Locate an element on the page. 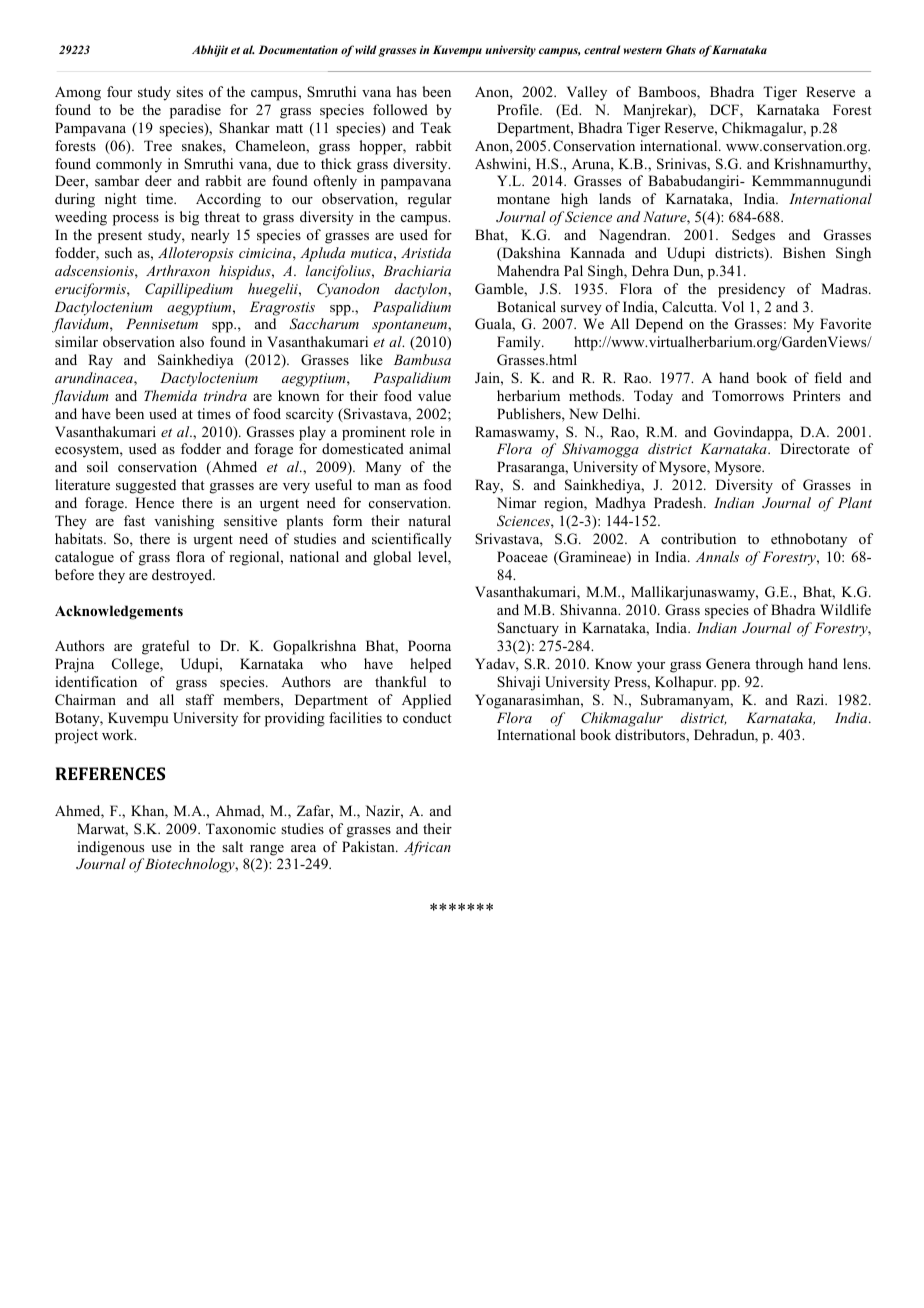  indigenous is located at coordinates (110, 848).
